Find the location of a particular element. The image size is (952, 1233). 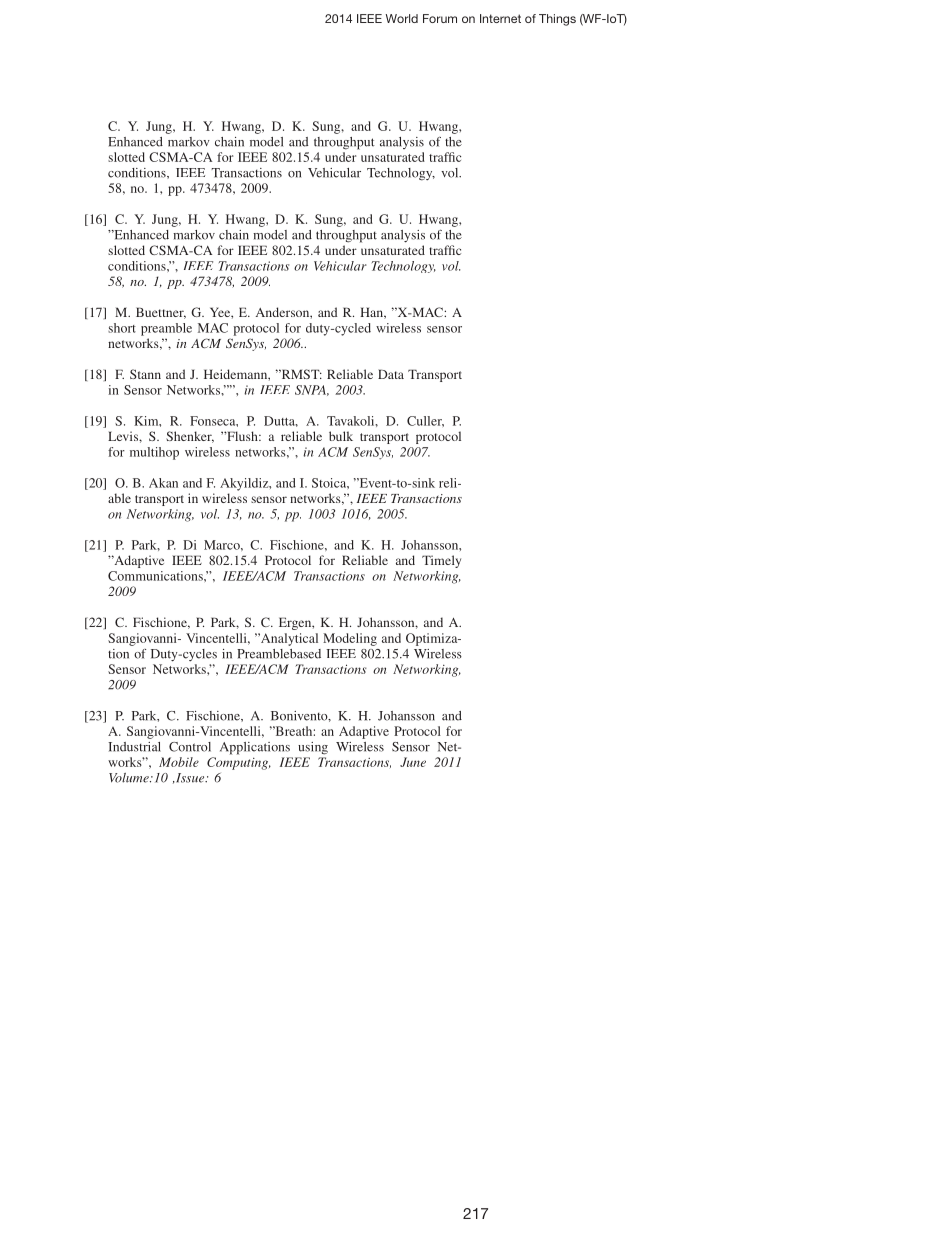

bulk is located at coordinates (341, 436).
